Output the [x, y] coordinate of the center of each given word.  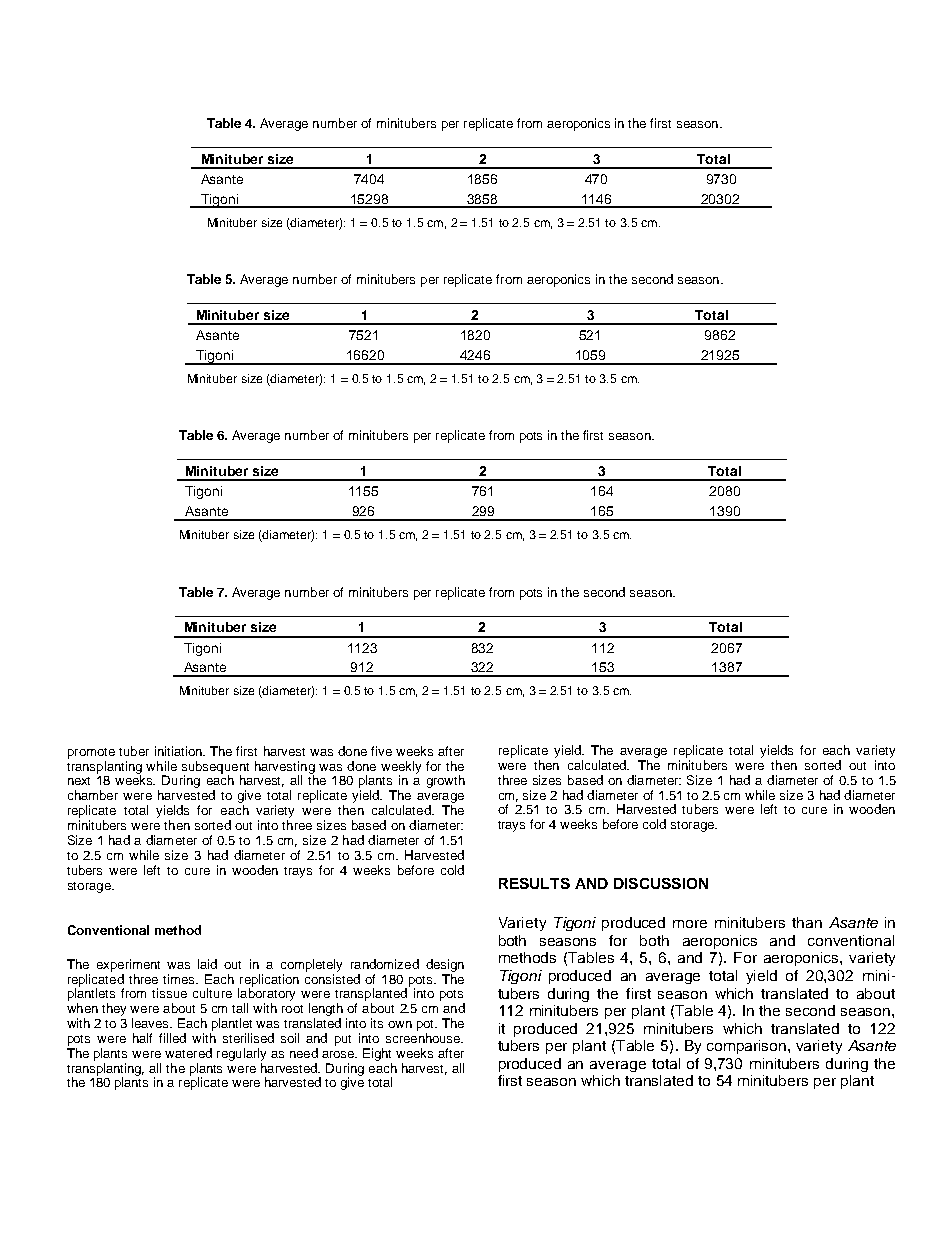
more [690, 924]
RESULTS [534, 883]
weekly [401, 768]
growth [446, 781]
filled [172, 1038]
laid [207, 964]
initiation [179, 751]
